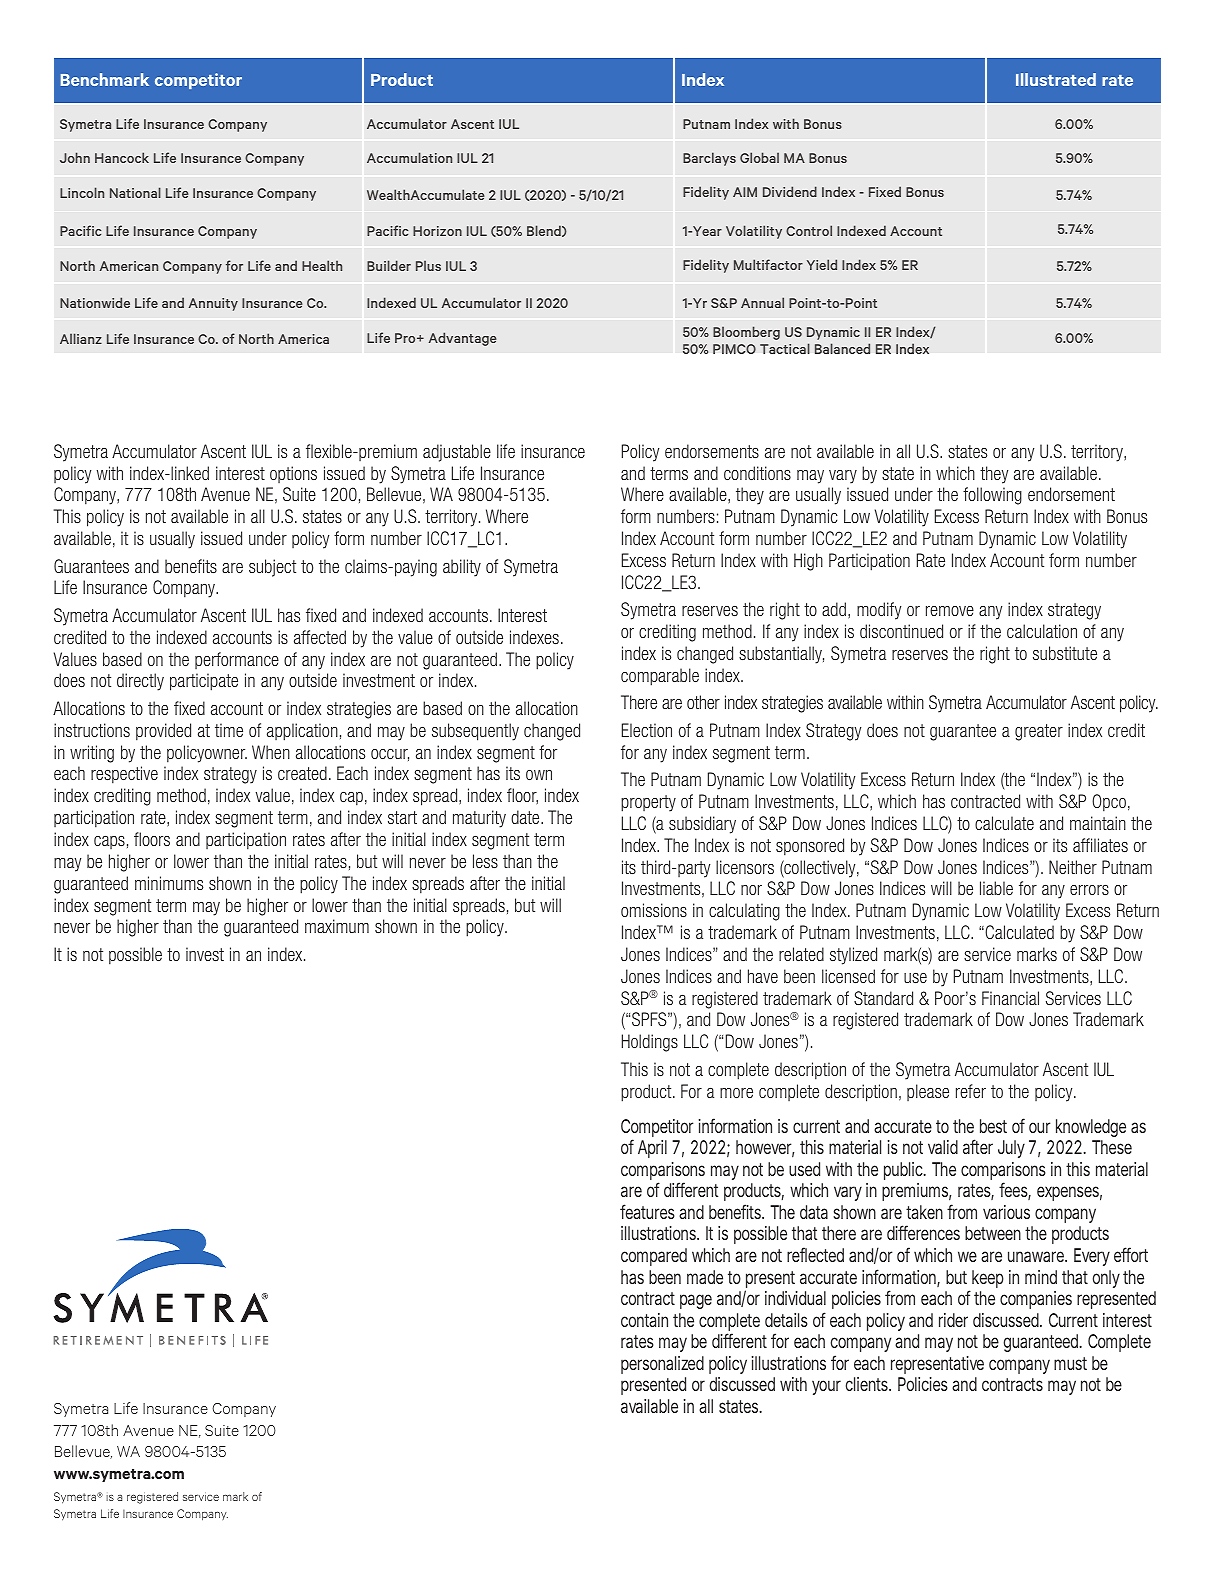  Describe the element at coordinates (135, 192) in the document. I see `National` at that location.
